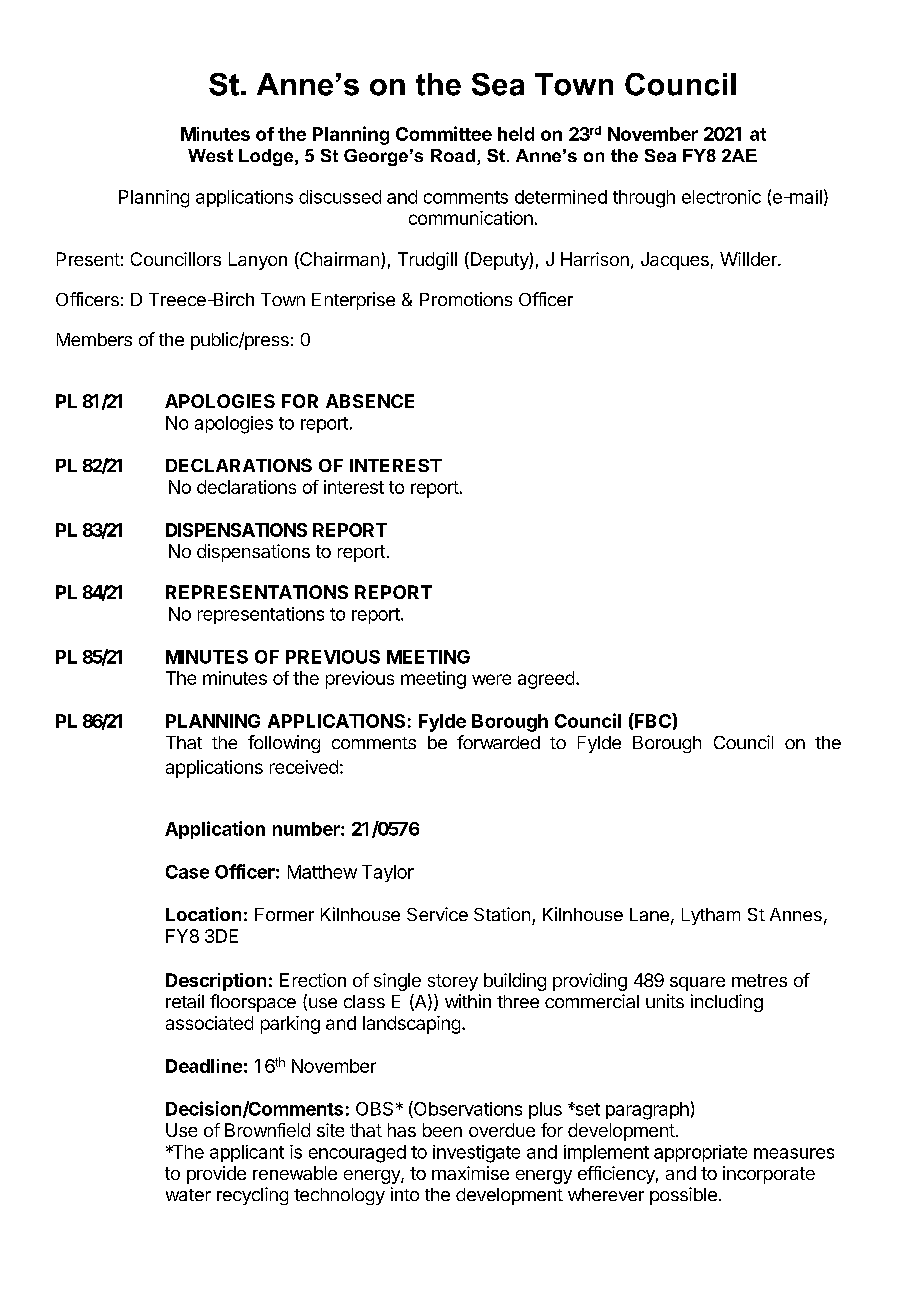  What do you see at coordinates (721, 197) in the document?
I see `electronic` at bounding box center [721, 197].
